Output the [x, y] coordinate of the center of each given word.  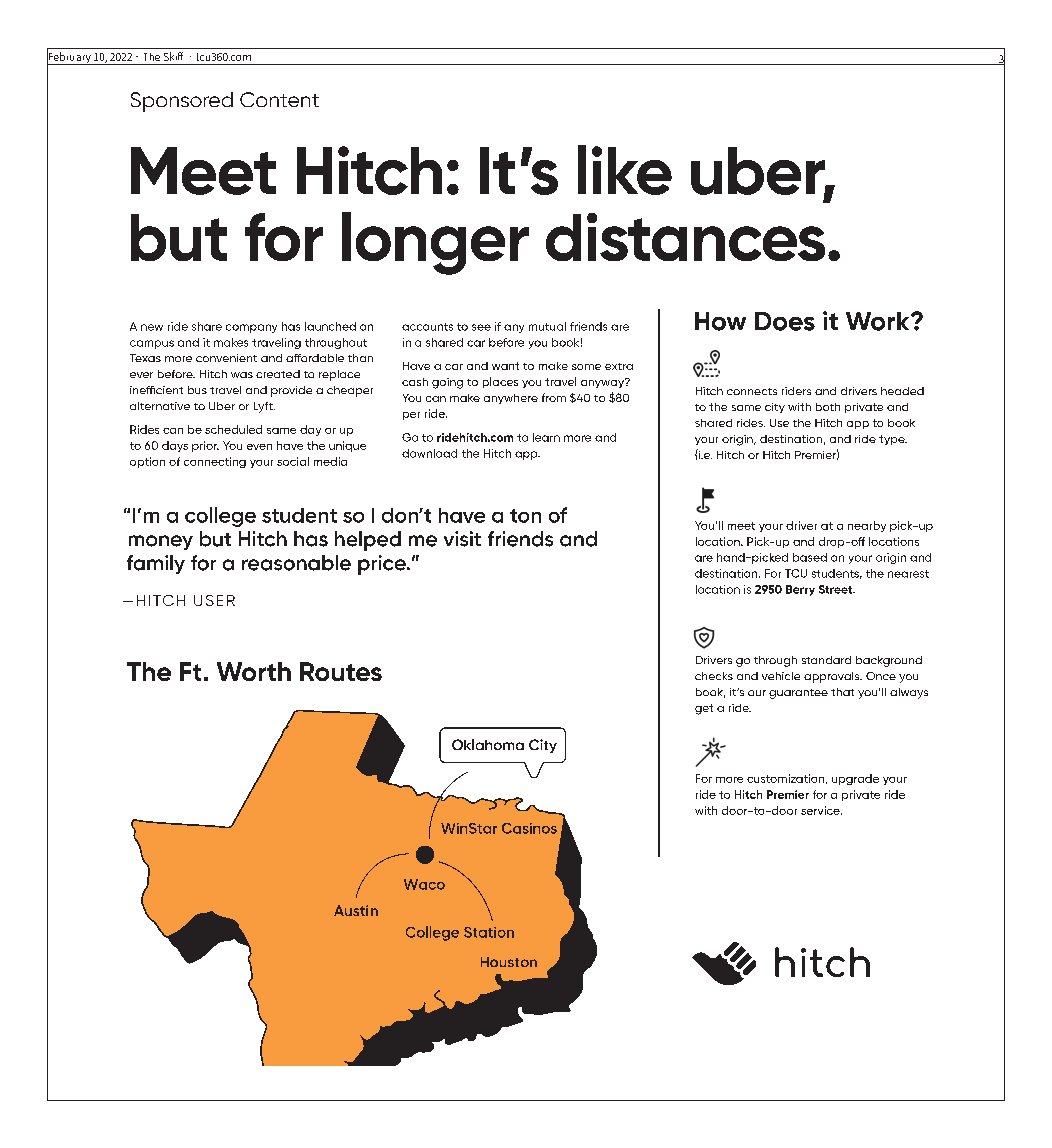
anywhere [511, 399]
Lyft [264, 407]
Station [489, 932]
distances [685, 237]
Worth [254, 671]
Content [279, 99]
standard [826, 660]
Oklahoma [488, 744]
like [625, 170]
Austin [356, 910]
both [828, 407]
